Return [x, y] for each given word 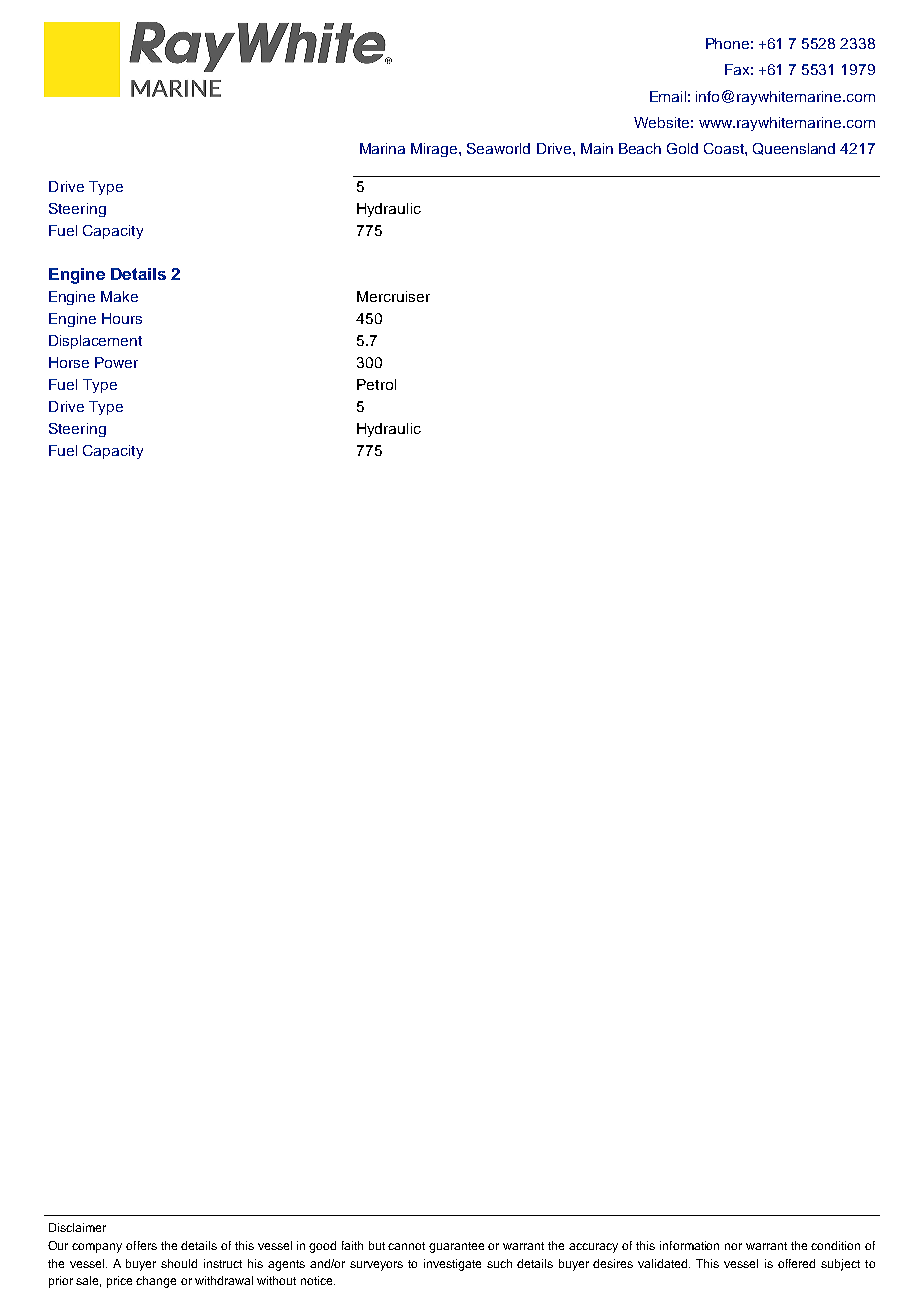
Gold [682, 148]
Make [119, 296]
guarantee [456, 1247]
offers [141, 1245]
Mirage [435, 150]
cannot [406, 1246]
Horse [69, 362]
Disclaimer [77, 1227]
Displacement [95, 342]
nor [733, 1246]
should [179, 1263]
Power [116, 362]
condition [835, 1245]
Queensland [794, 149]
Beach [640, 148]
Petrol [376, 384]
